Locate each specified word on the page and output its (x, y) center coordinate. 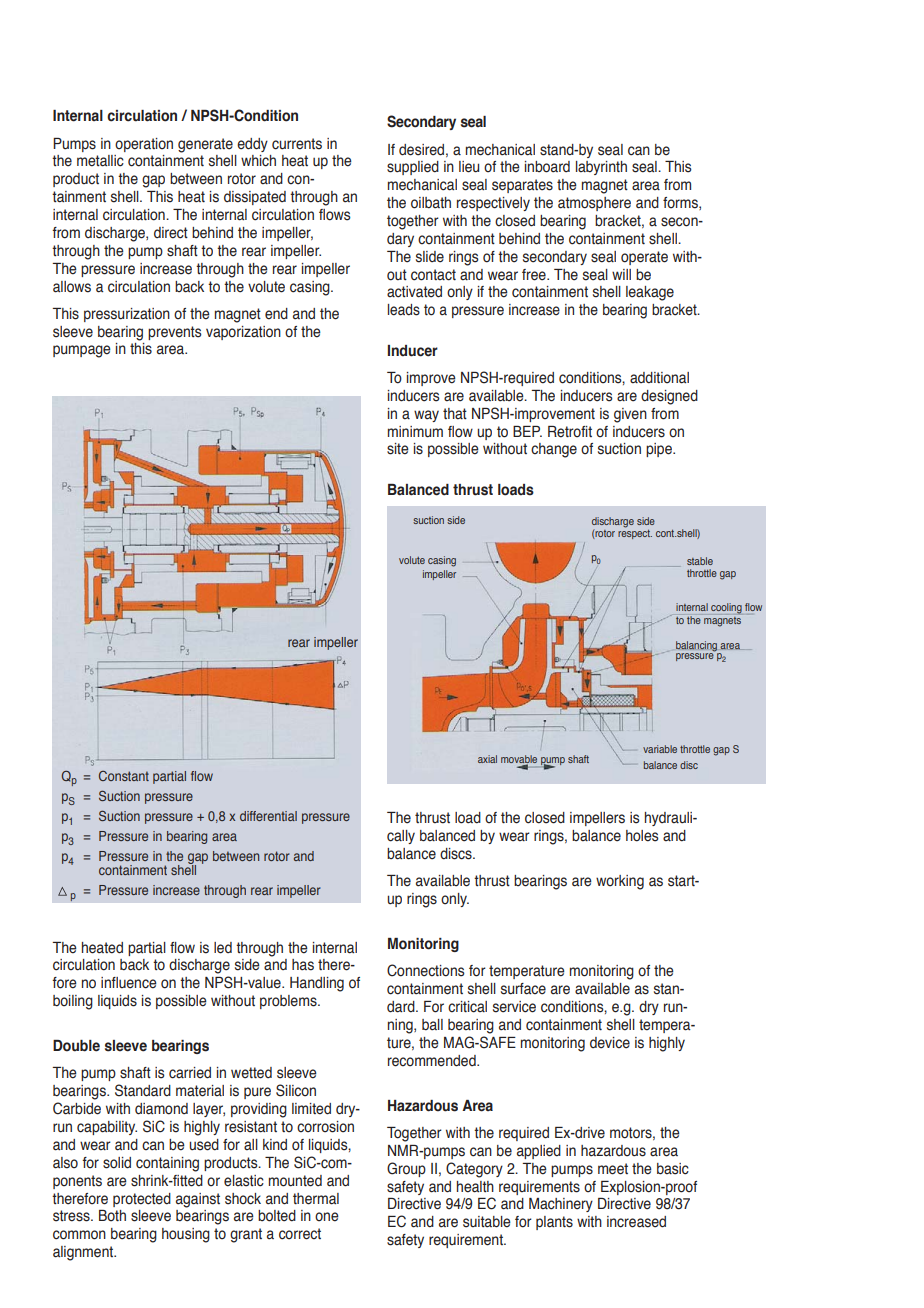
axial (487, 759)
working (620, 882)
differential (268, 816)
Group (406, 1169)
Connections (426, 970)
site (398, 449)
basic (673, 1169)
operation (144, 145)
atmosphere (594, 204)
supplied (413, 168)
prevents (175, 333)
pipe (660, 450)
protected (142, 1200)
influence (129, 983)
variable (660, 749)
